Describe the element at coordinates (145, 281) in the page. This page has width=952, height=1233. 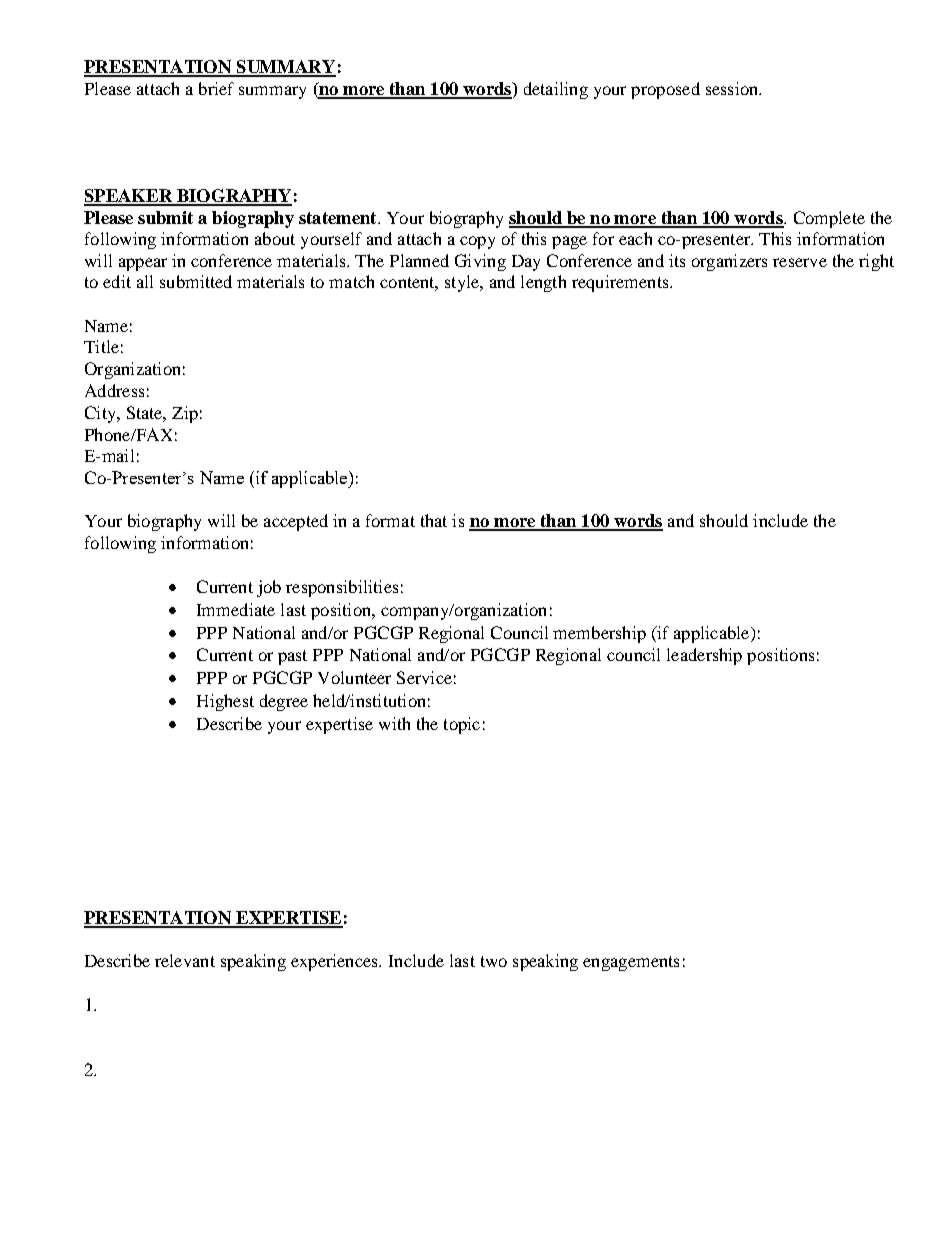
I see `all` at that location.
